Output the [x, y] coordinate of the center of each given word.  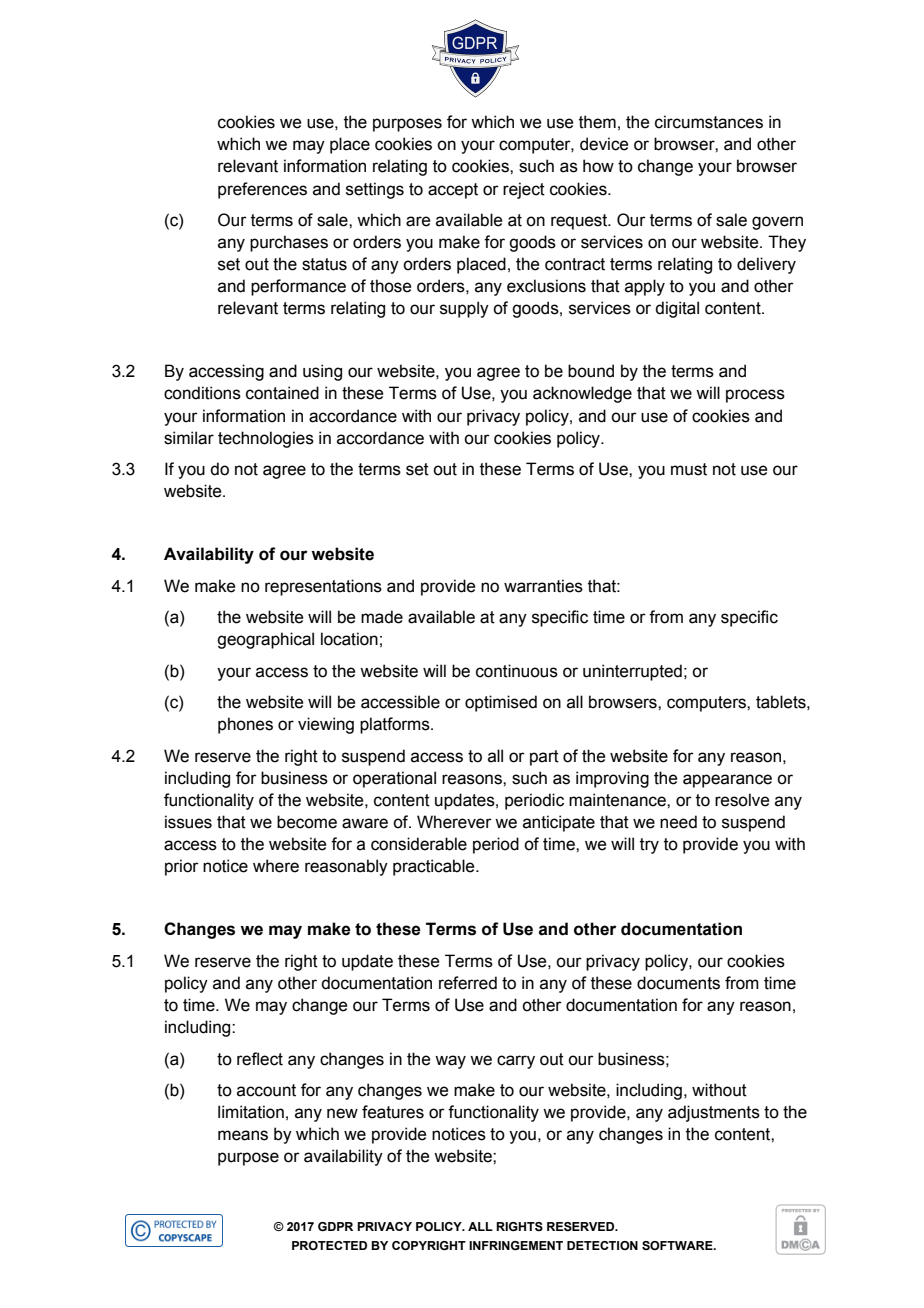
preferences [262, 190]
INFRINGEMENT [516, 1245]
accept [453, 191]
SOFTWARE [678, 1245]
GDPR [335, 1226]
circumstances [709, 122]
